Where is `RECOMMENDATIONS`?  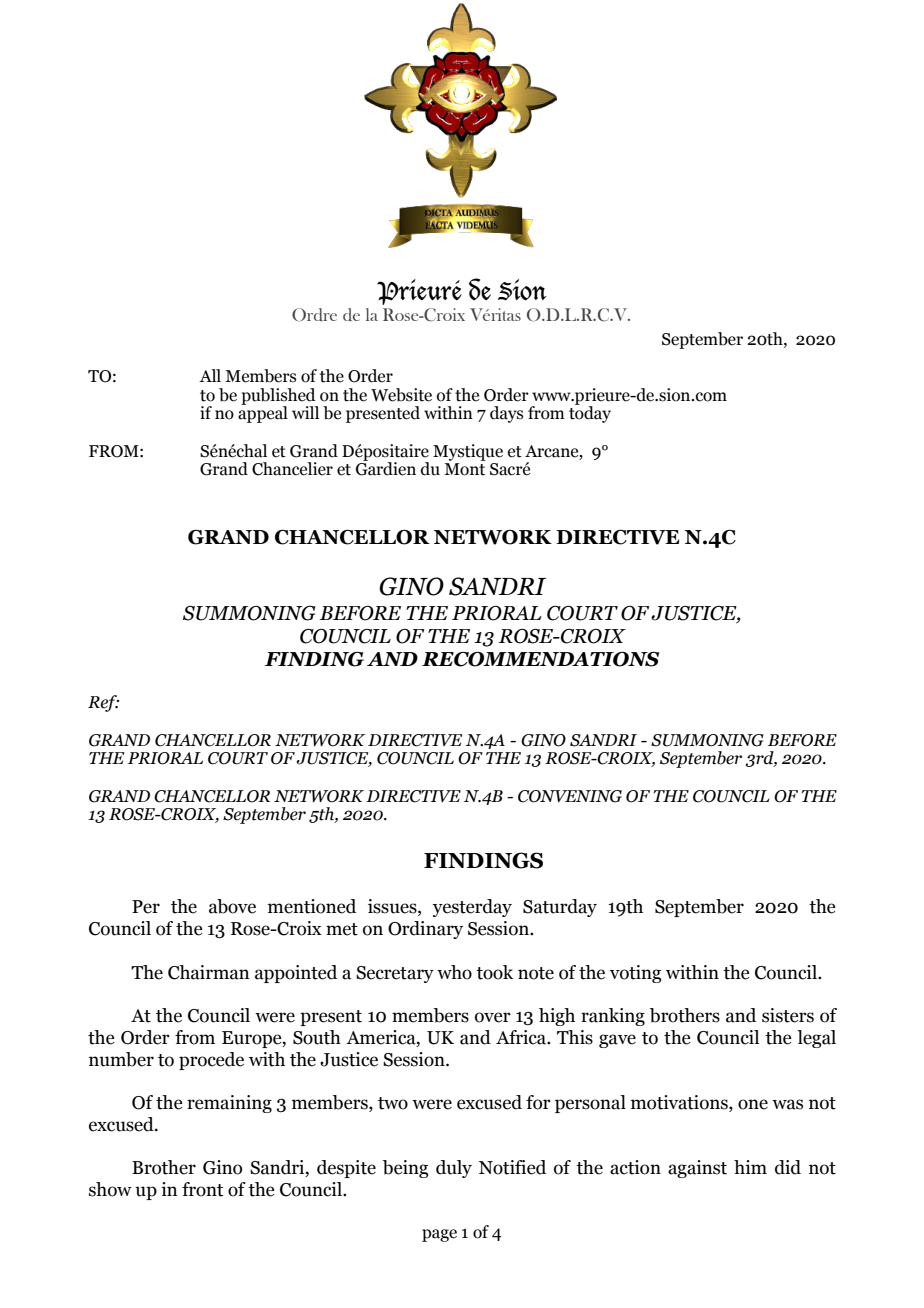 RECOMMENDATIONS is located at coordinates (540, 659).
